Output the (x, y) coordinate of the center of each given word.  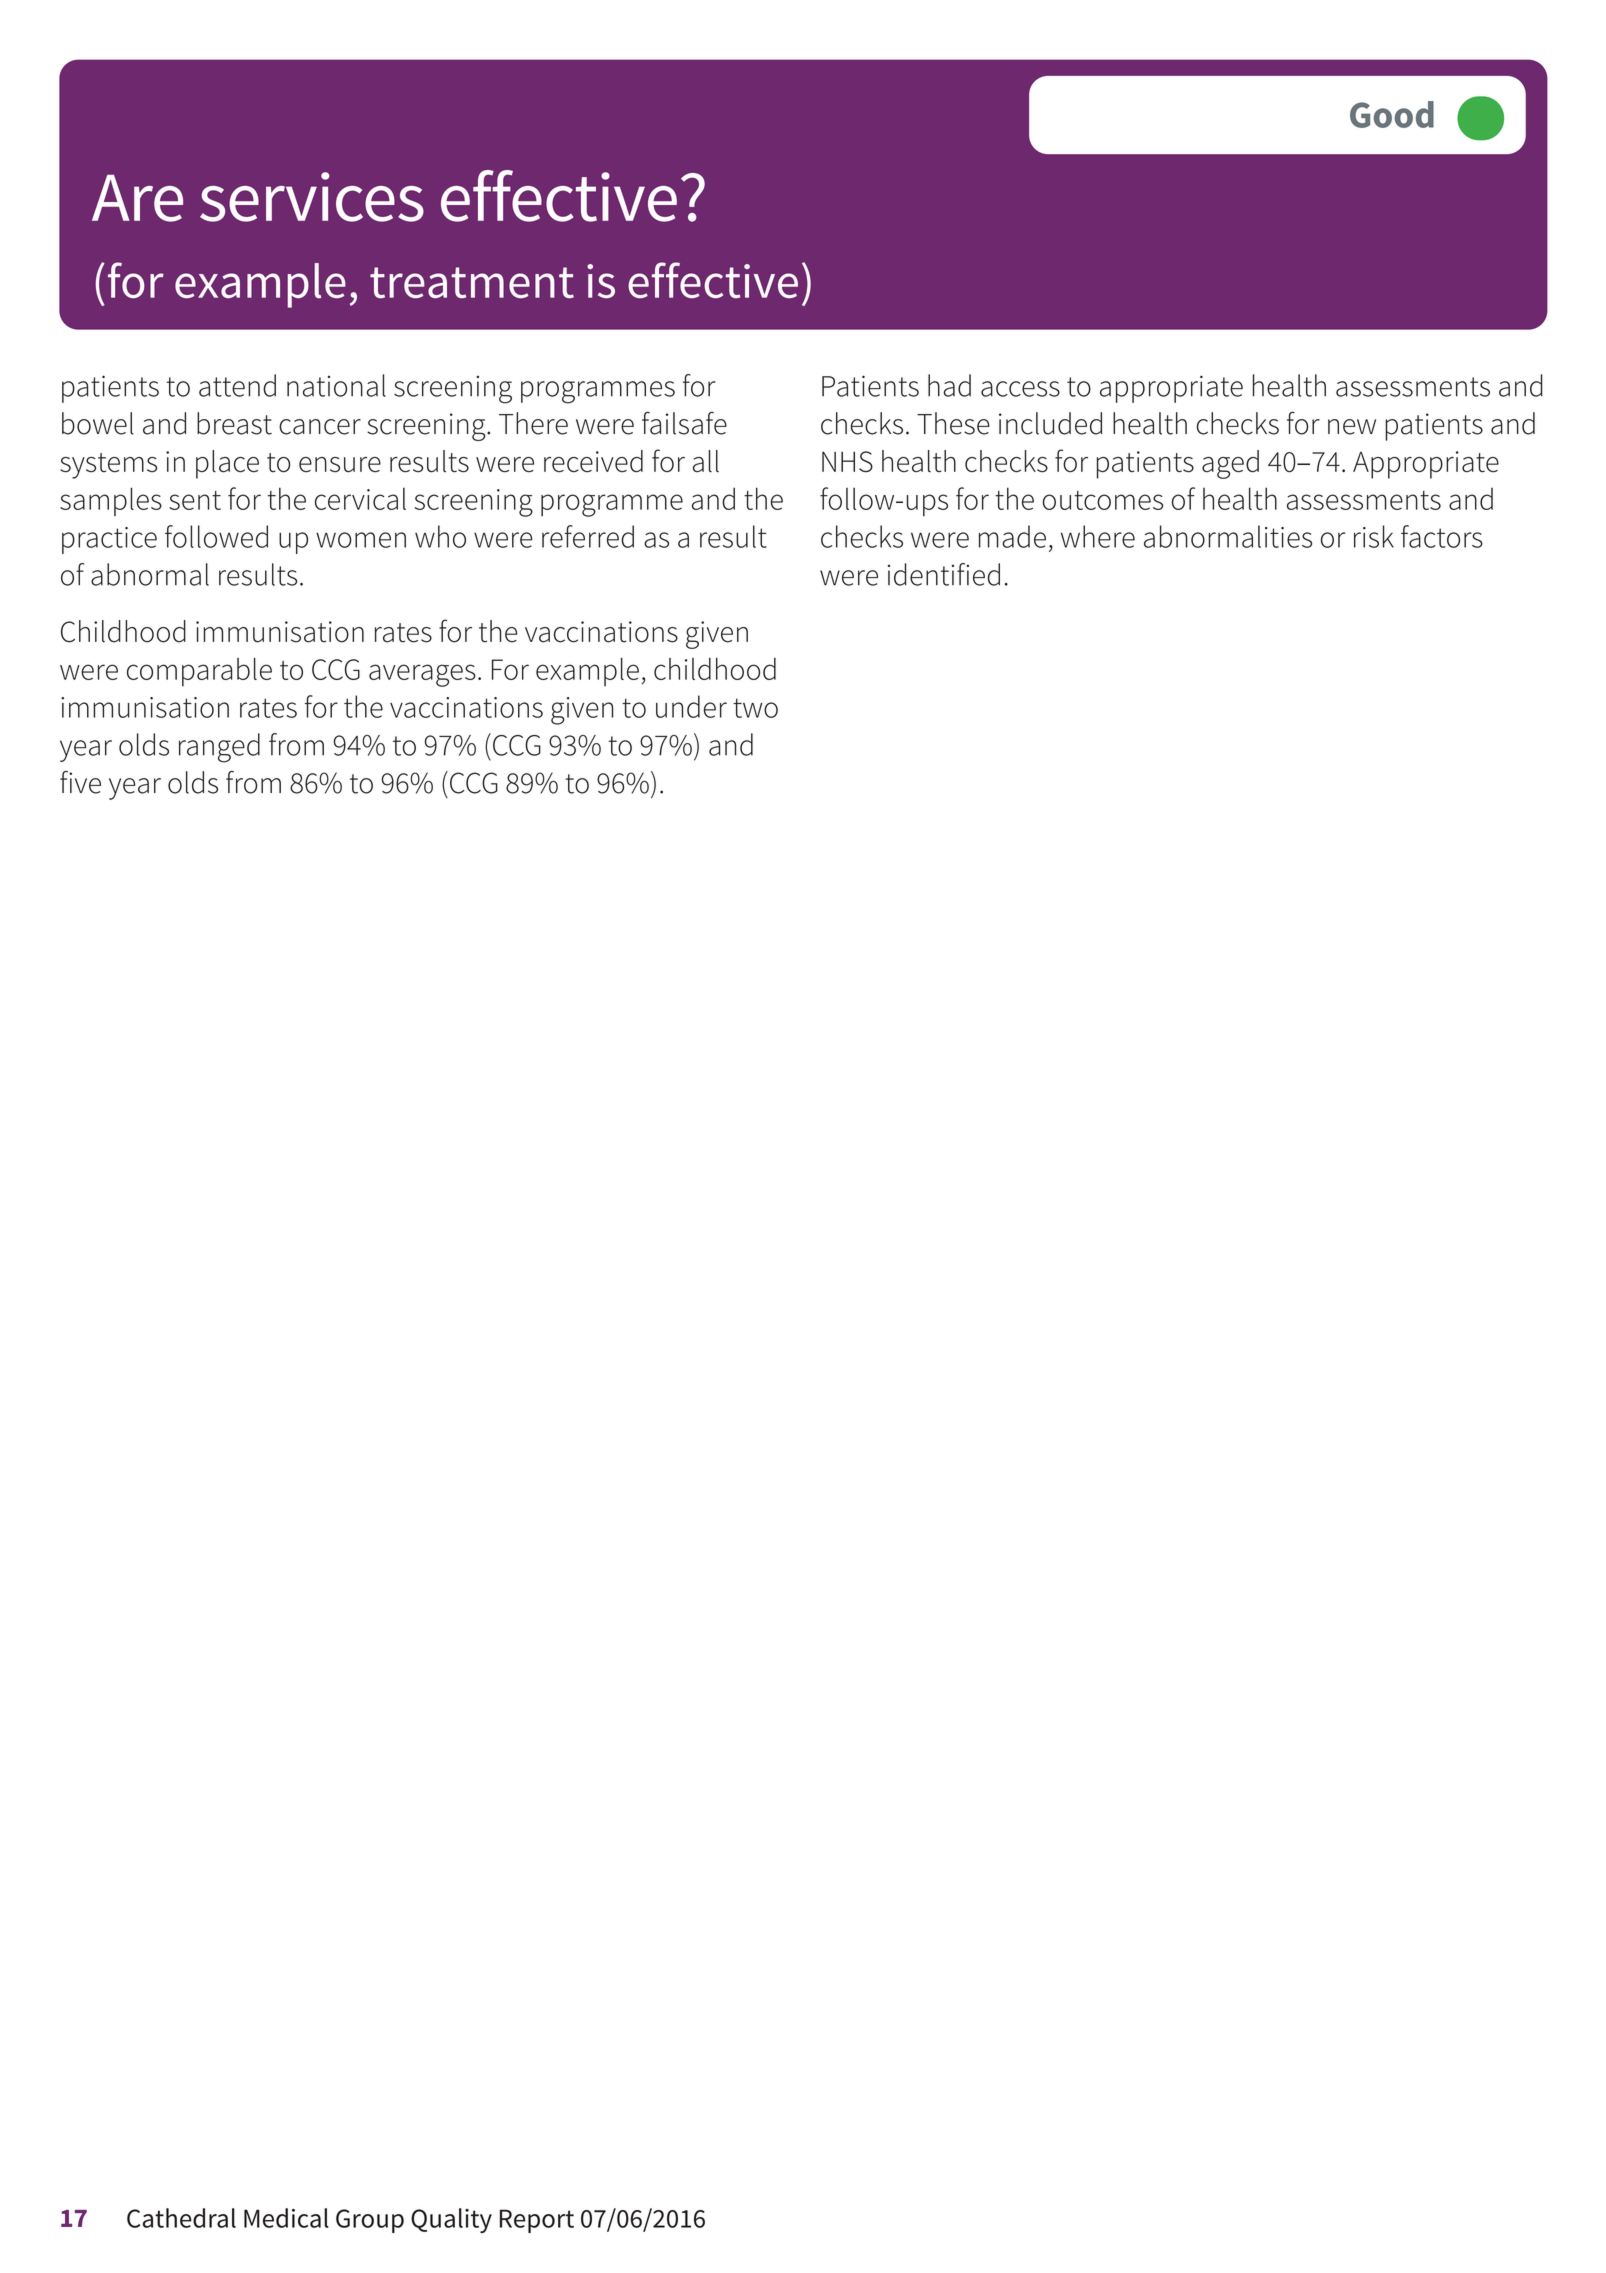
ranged (219, 748)
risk (1374, 536)
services (312, 197)
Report (537, 2221)
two (755, 708)
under (691, 706)
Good (1392, 114)
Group (370, 2221)
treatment (472, 282)
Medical (286, 2218)
